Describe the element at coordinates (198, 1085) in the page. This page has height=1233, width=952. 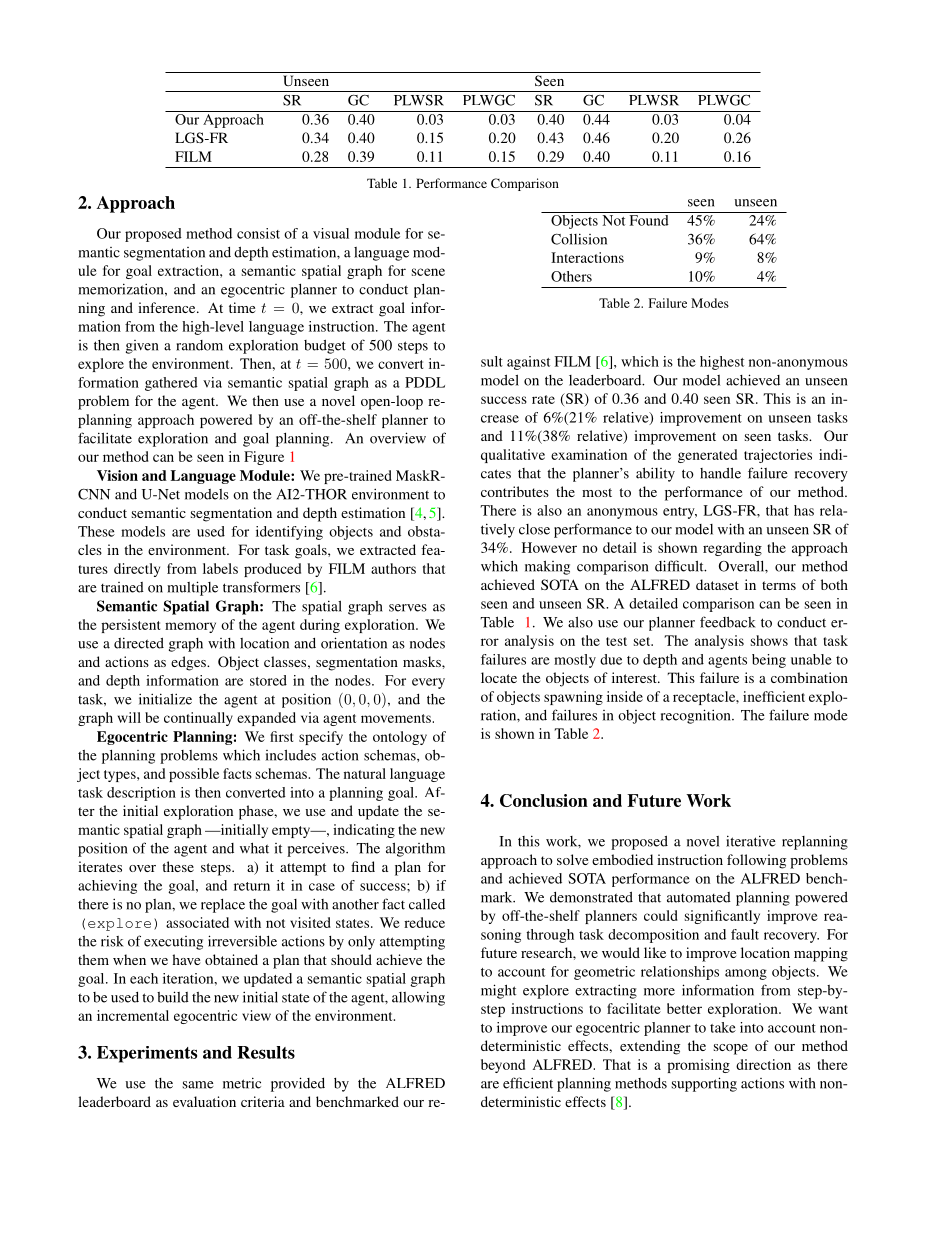
I see `same` at that location.
